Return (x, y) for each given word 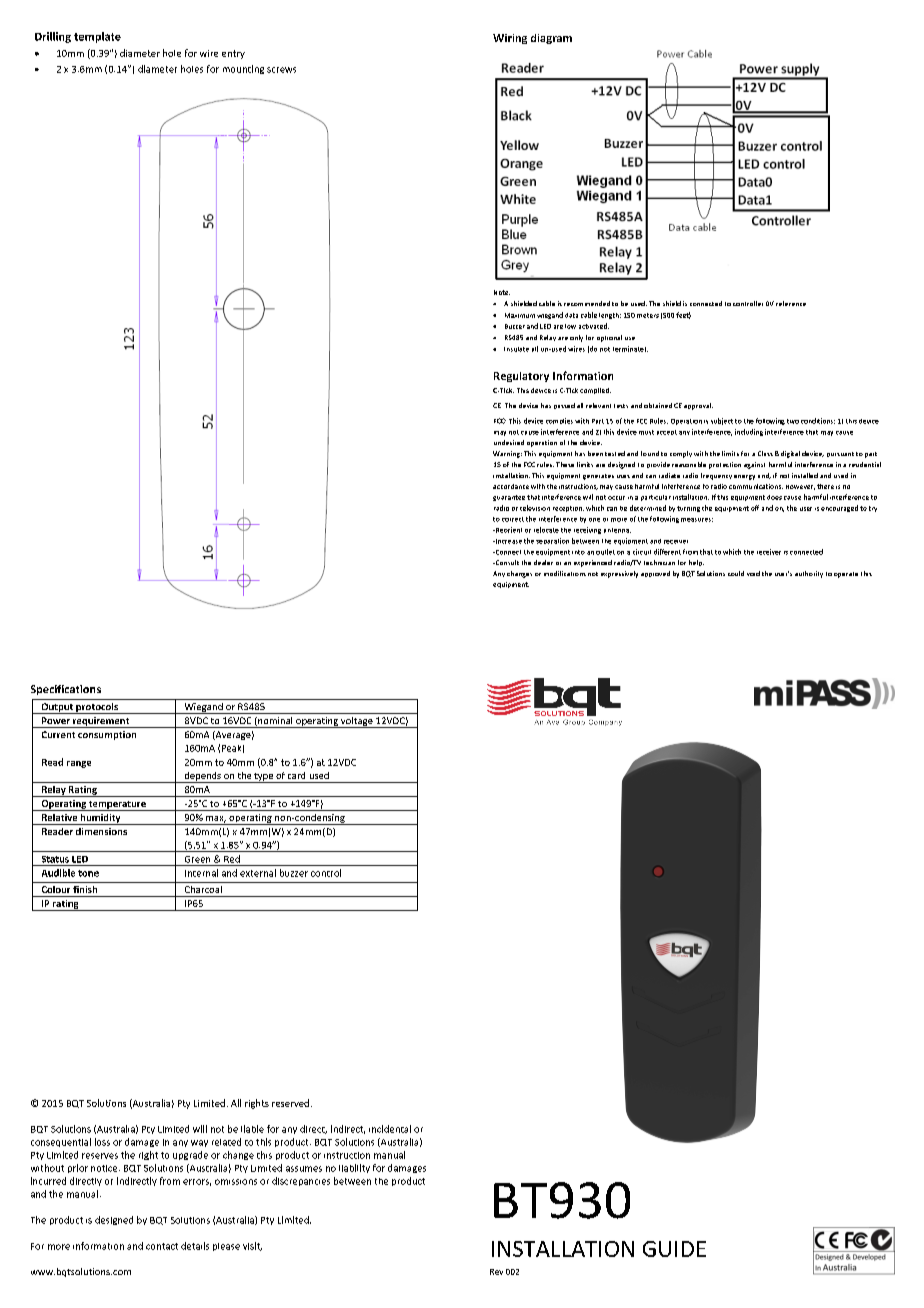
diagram (551, 39)
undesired (509, 442)
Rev (496, 1272)
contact (162, 1246)
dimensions (101, 831)
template (97, 37)
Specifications (66, 690)
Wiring (510, 39)
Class (765, 453)
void (753, 573)
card (296, 775)
